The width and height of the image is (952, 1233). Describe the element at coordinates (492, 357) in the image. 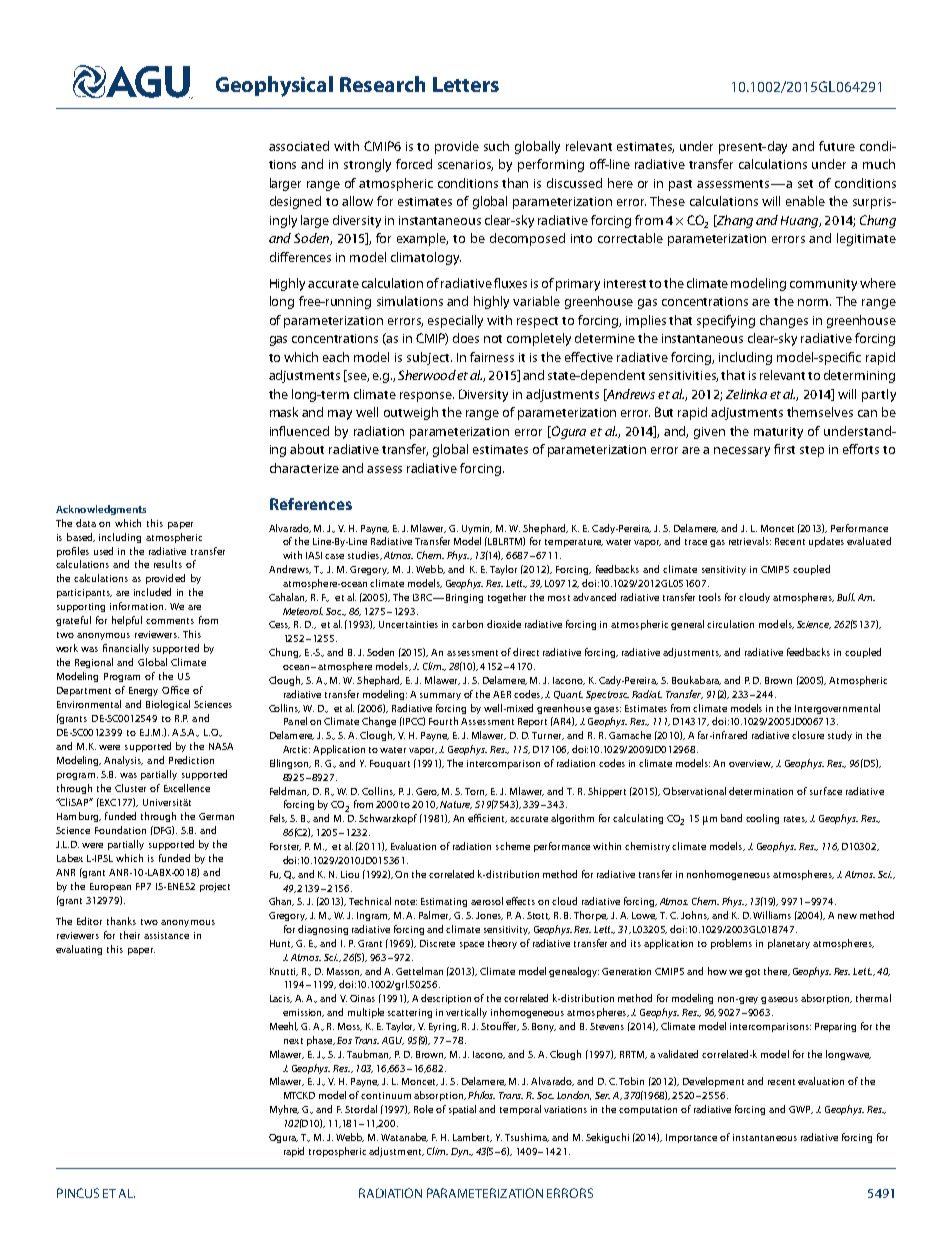

I see `fairness` at that location.
